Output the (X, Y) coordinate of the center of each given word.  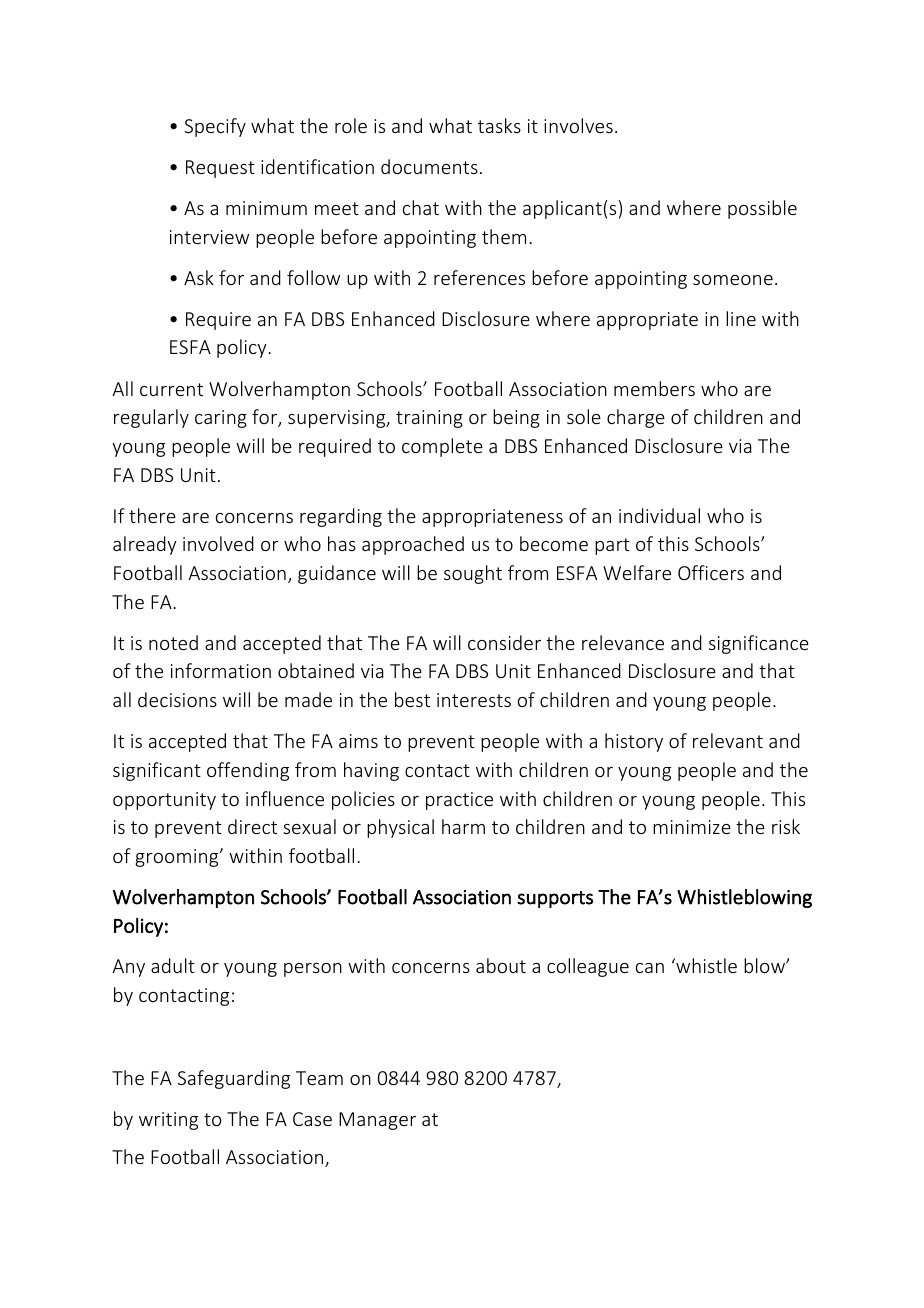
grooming (178, 858)
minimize (692, 827)
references (479, 277)
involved (218, 543)
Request (220, 169)
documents (429, 166)
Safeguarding (234, 1079)
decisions (177, 699)
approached (413, 545)
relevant (728, 740)
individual (659, 515)
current (171, 389)
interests (474, 700)
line (741, 318)
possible (762, 209)
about (501, 965)
